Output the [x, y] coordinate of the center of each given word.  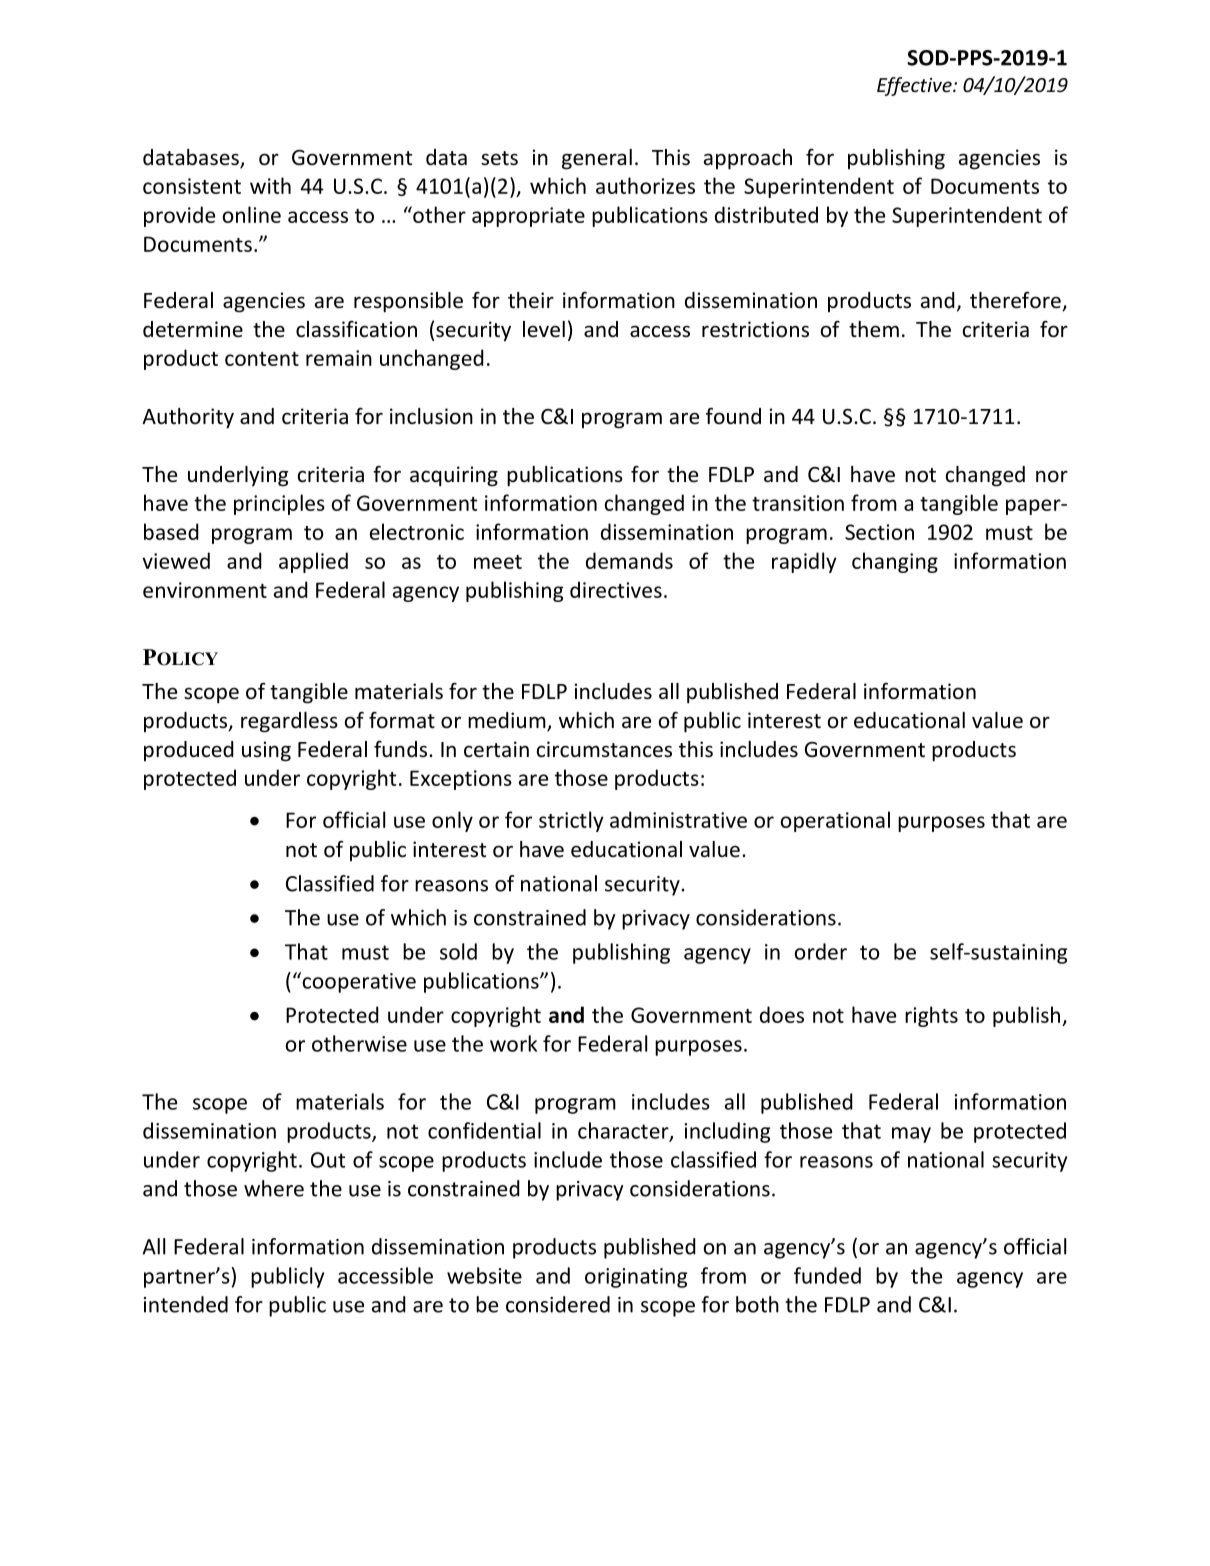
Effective [915, 86]
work [513, 1043]
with [270, 185]
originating [636, 1278]
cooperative [358, 982]
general [597, 159]
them [874, 329]
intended [186, 1304]
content [262, 359]
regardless [289, 722]
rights [931, 1016]
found [733, 416]
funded [827, 1275]
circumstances [604, 749]
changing [895, 562]
